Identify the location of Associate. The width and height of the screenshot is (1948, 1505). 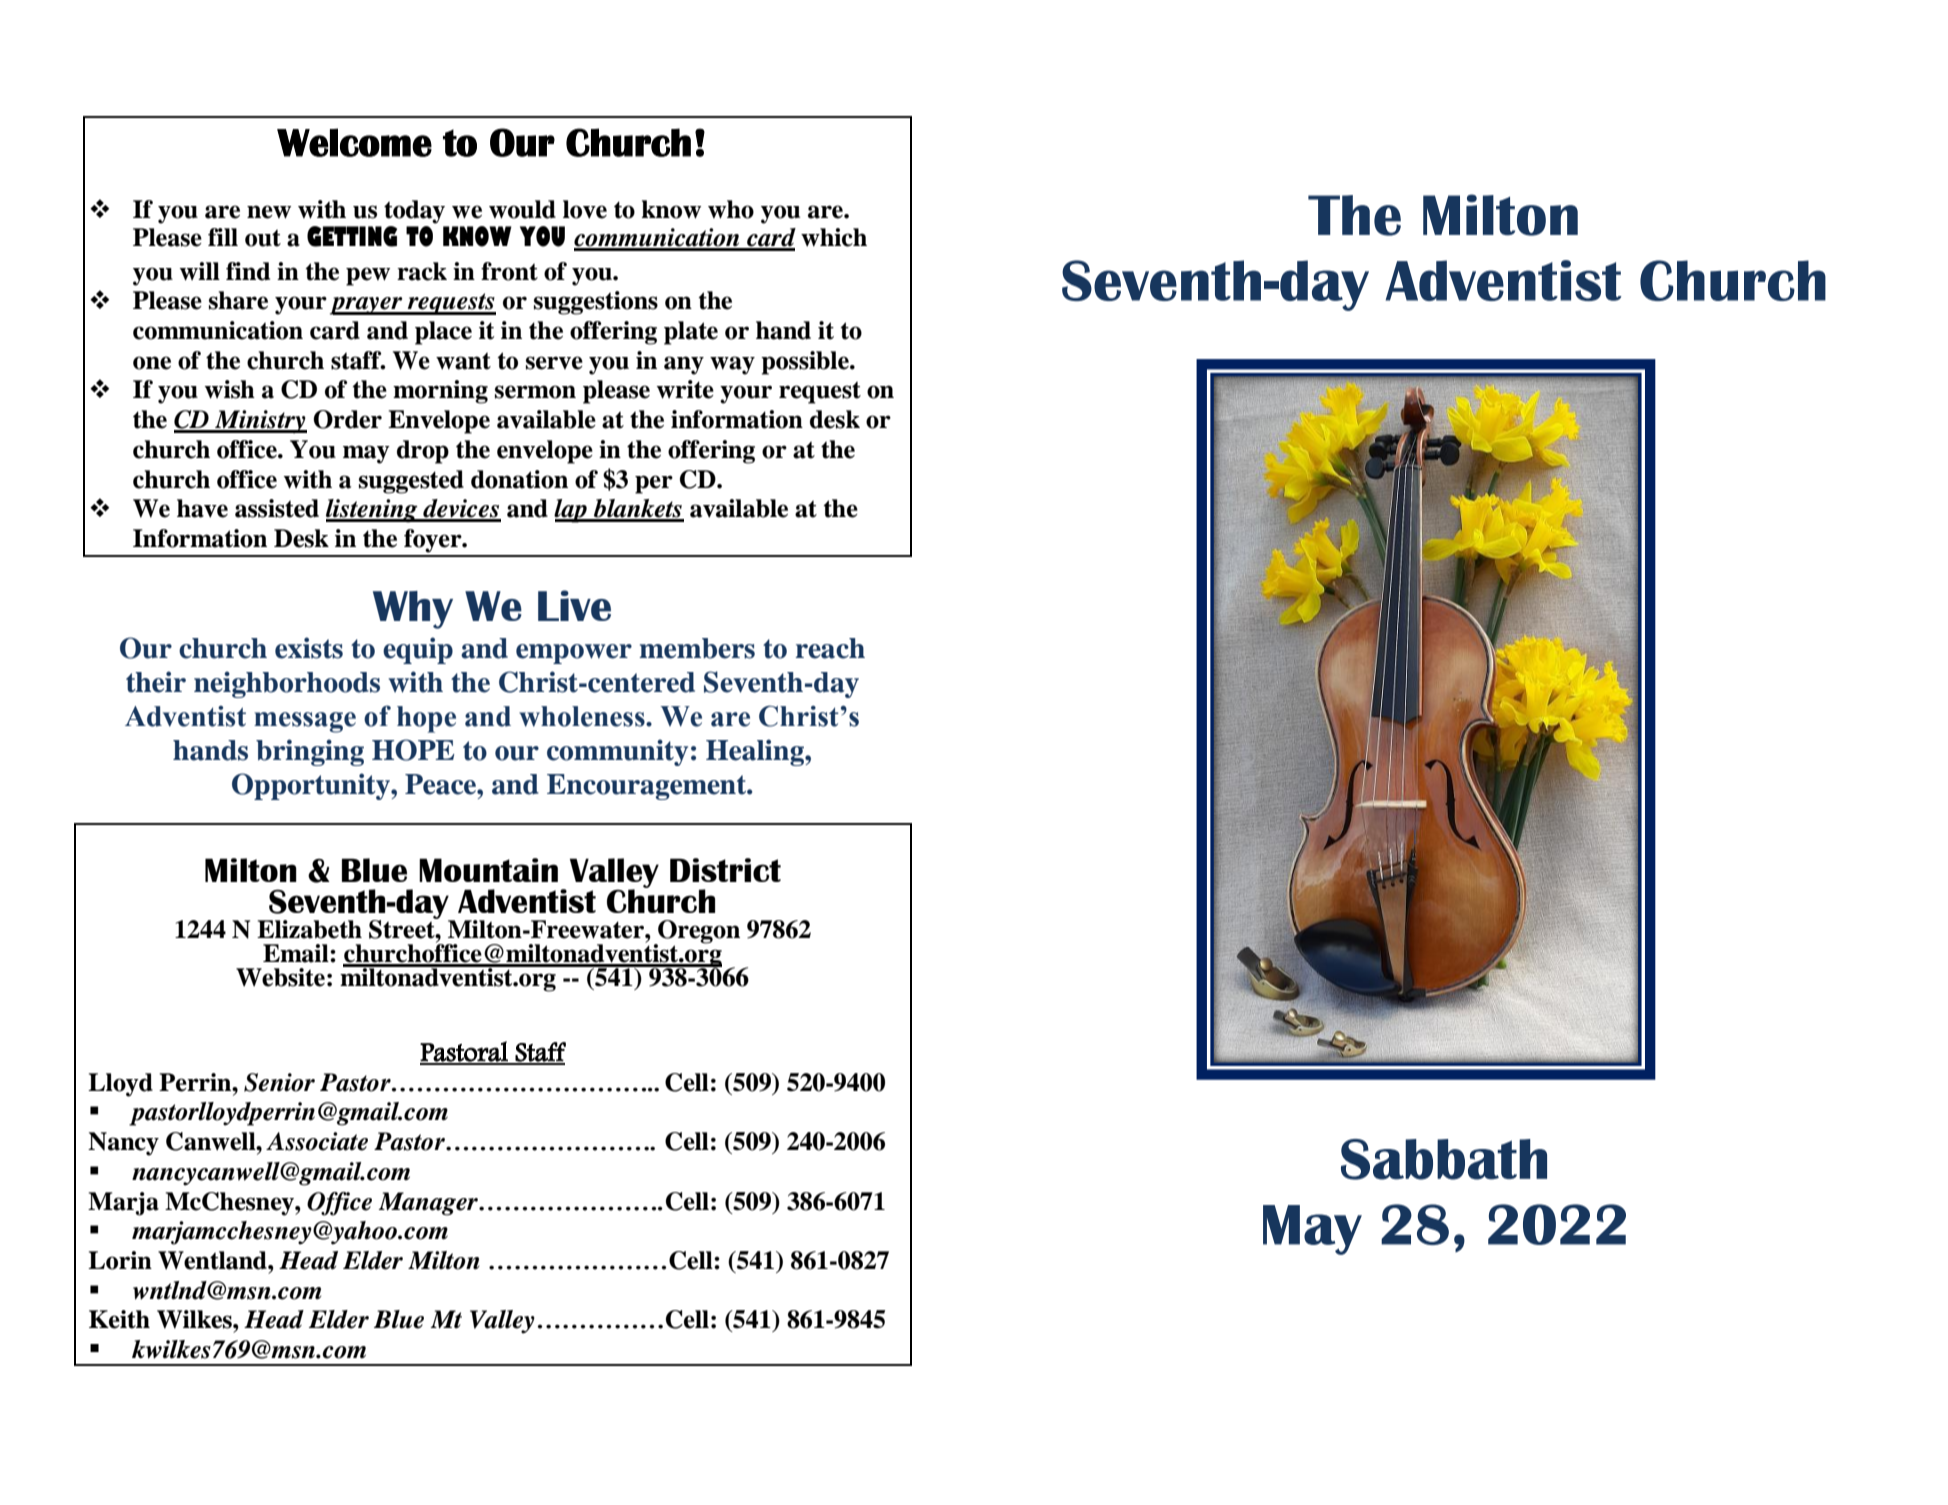
(317, 1141).
